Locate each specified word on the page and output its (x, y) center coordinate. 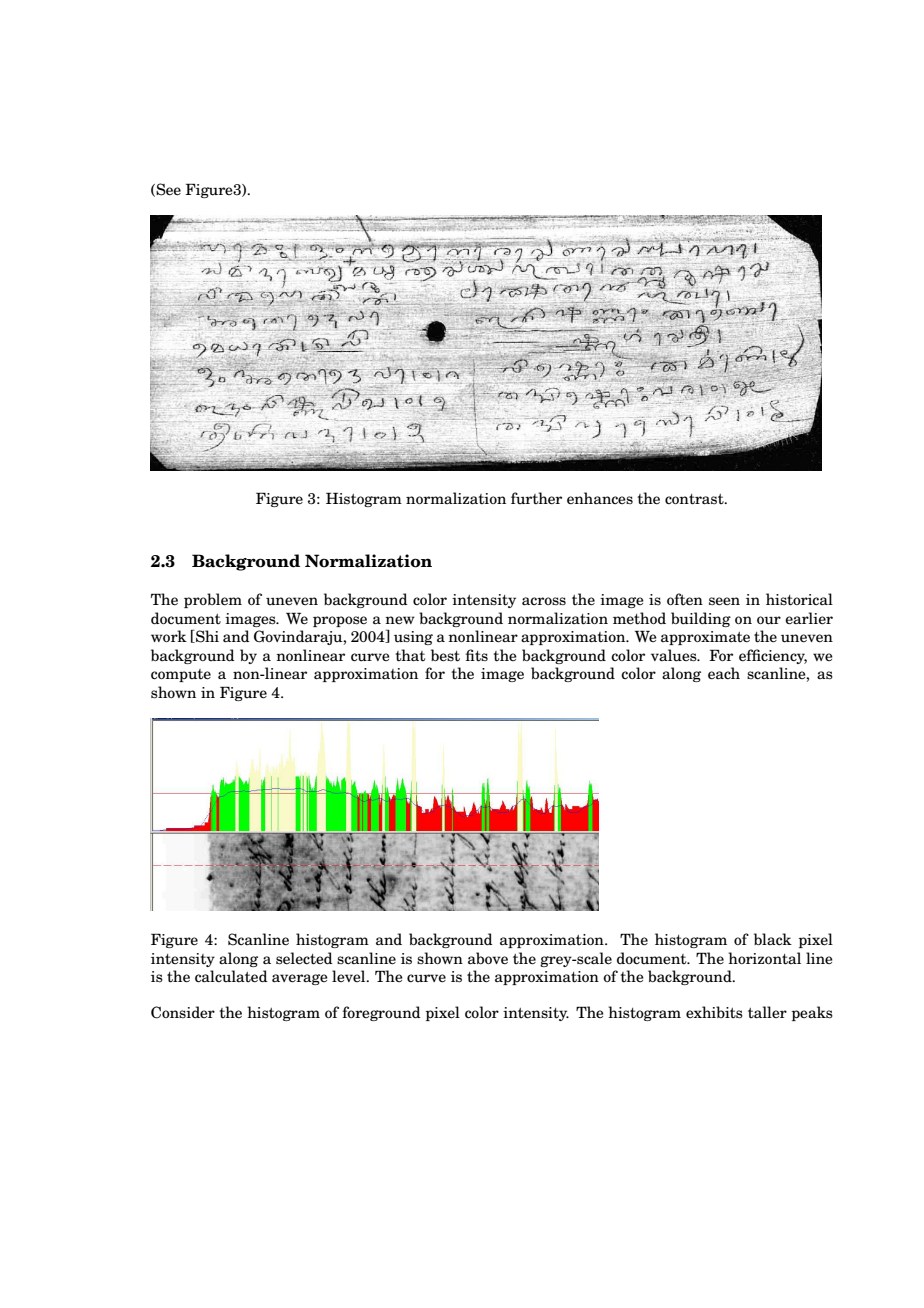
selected (304, 958)
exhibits (714, 1012)
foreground (381, 1013)
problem (213, 600)
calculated (231, 976)
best (445, 655)
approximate (705, 638)
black (773, 939)
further (536, 498)
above (488, 958)
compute (181, 675)
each (724, 673)
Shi (206, 636)
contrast (695, 499)
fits (476, 655)
